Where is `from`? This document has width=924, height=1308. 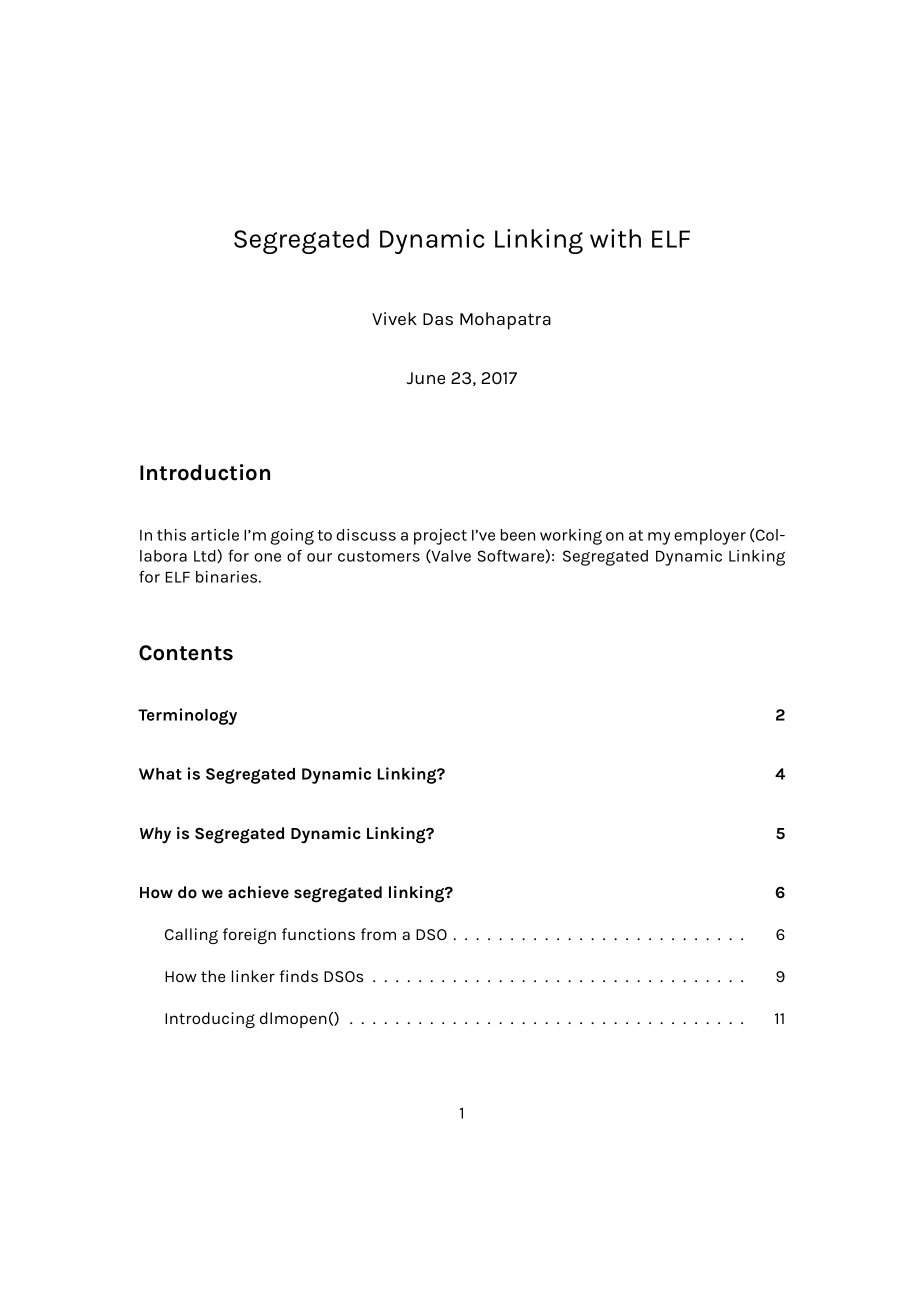 from is located at coordinates (378, 934).
